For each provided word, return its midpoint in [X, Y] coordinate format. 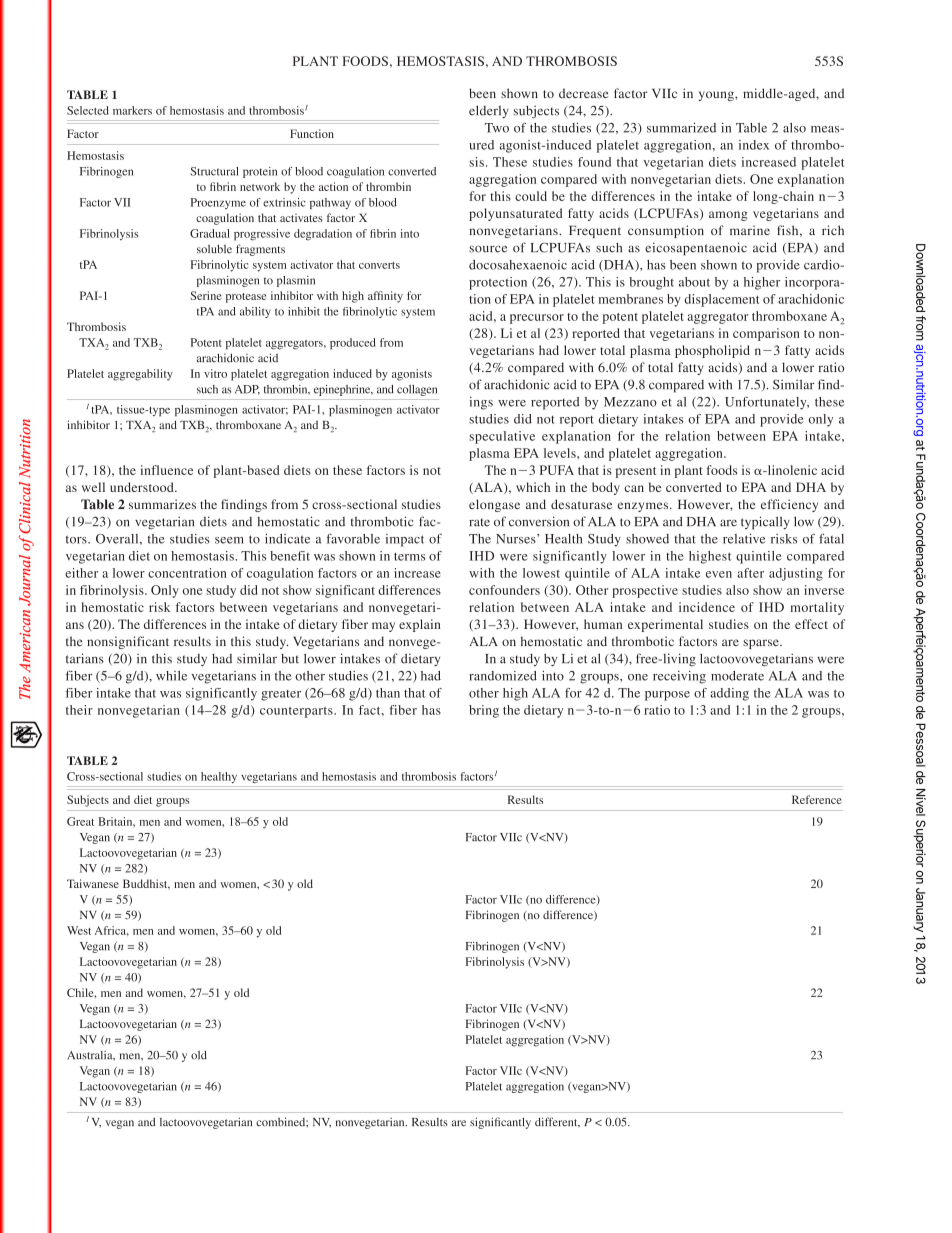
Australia [91, 1055]
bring [484, 711]
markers [132, 110]
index [754, 145]
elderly [489, 111]
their [79, 710]
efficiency [789, 505]
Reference [817, 799]
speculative [502, 437]
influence [166, 470]
